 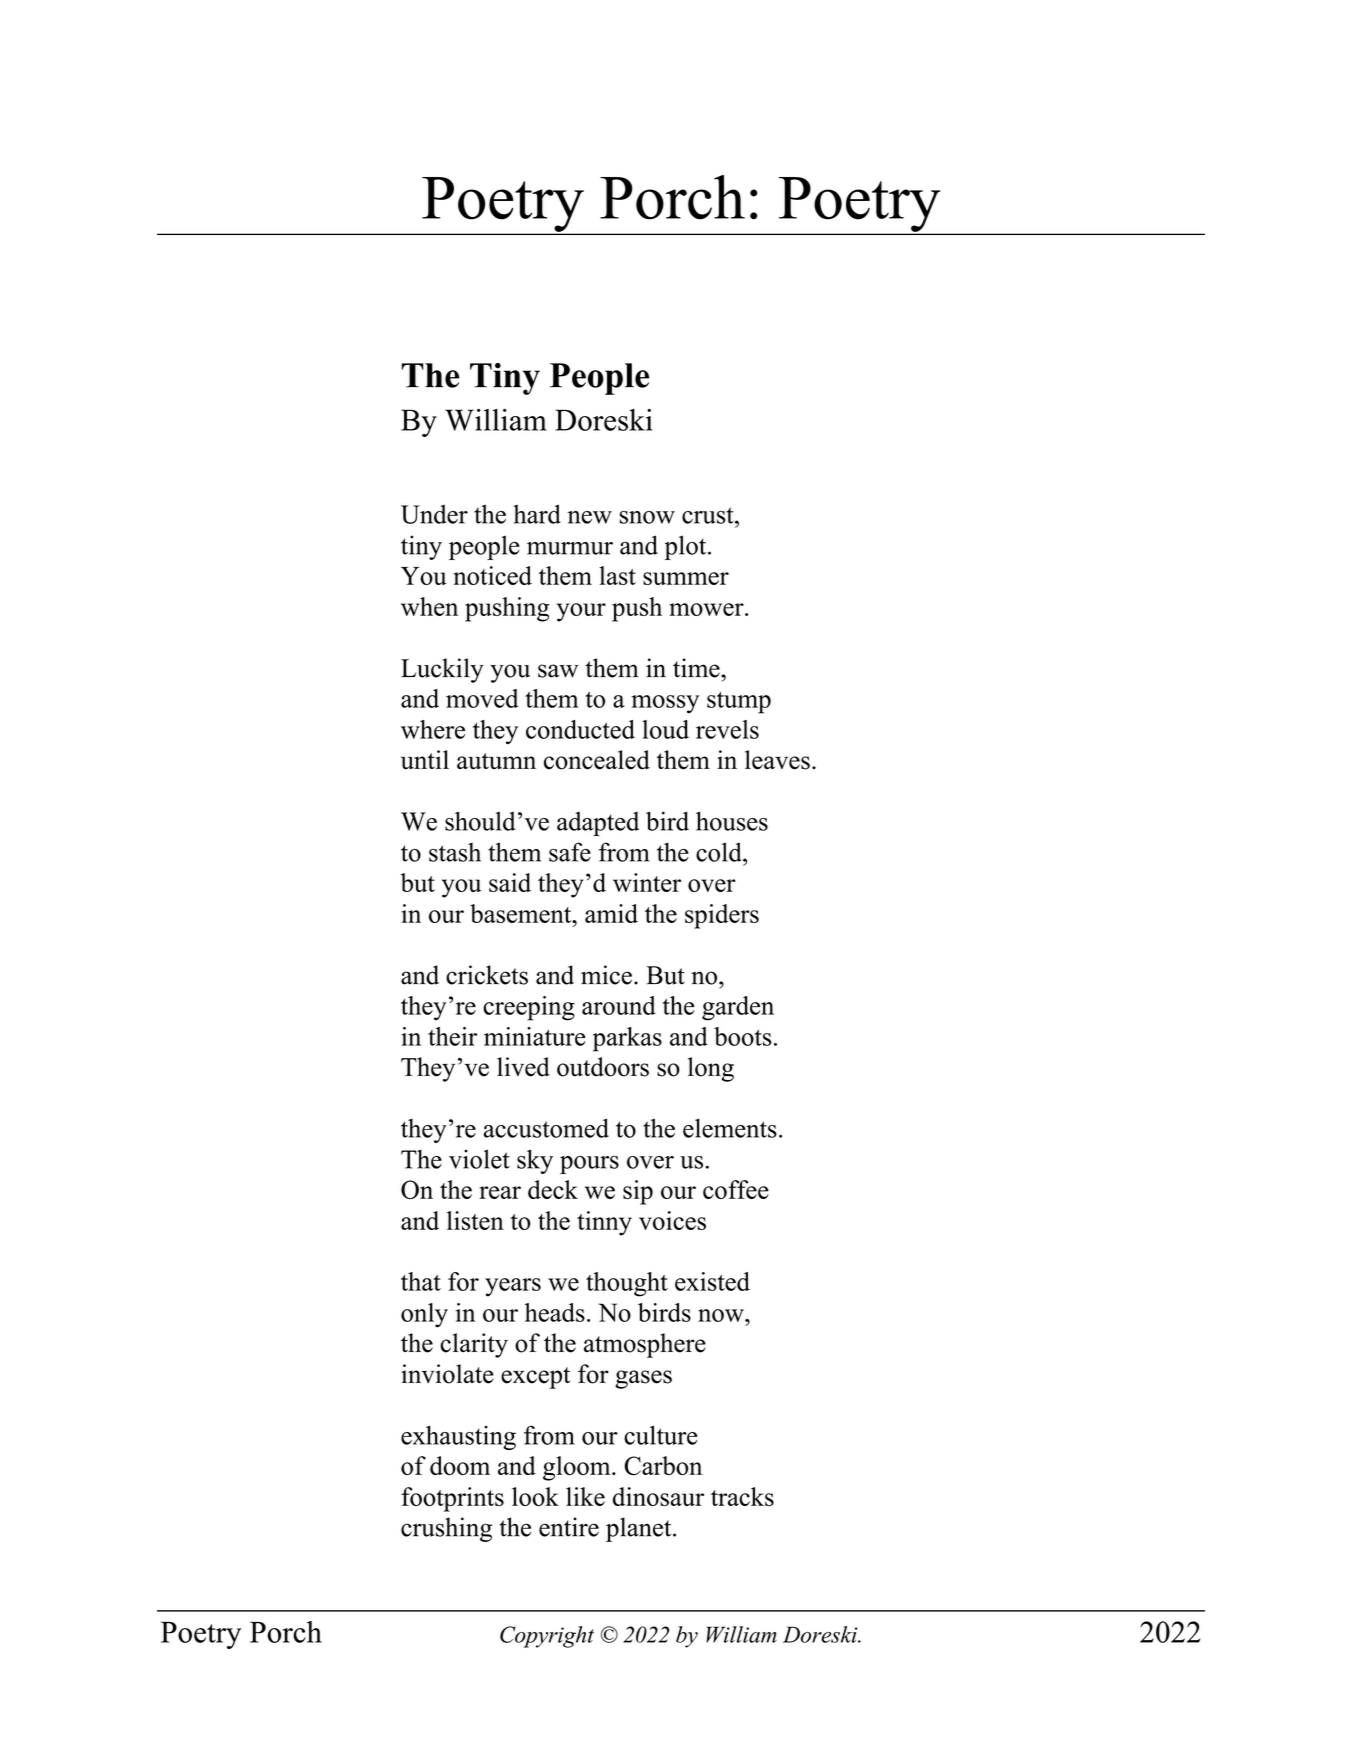 What do you see at coordinates (709, 515) in the screenshot?
I see `crust` at bounding box center [709, 515].
